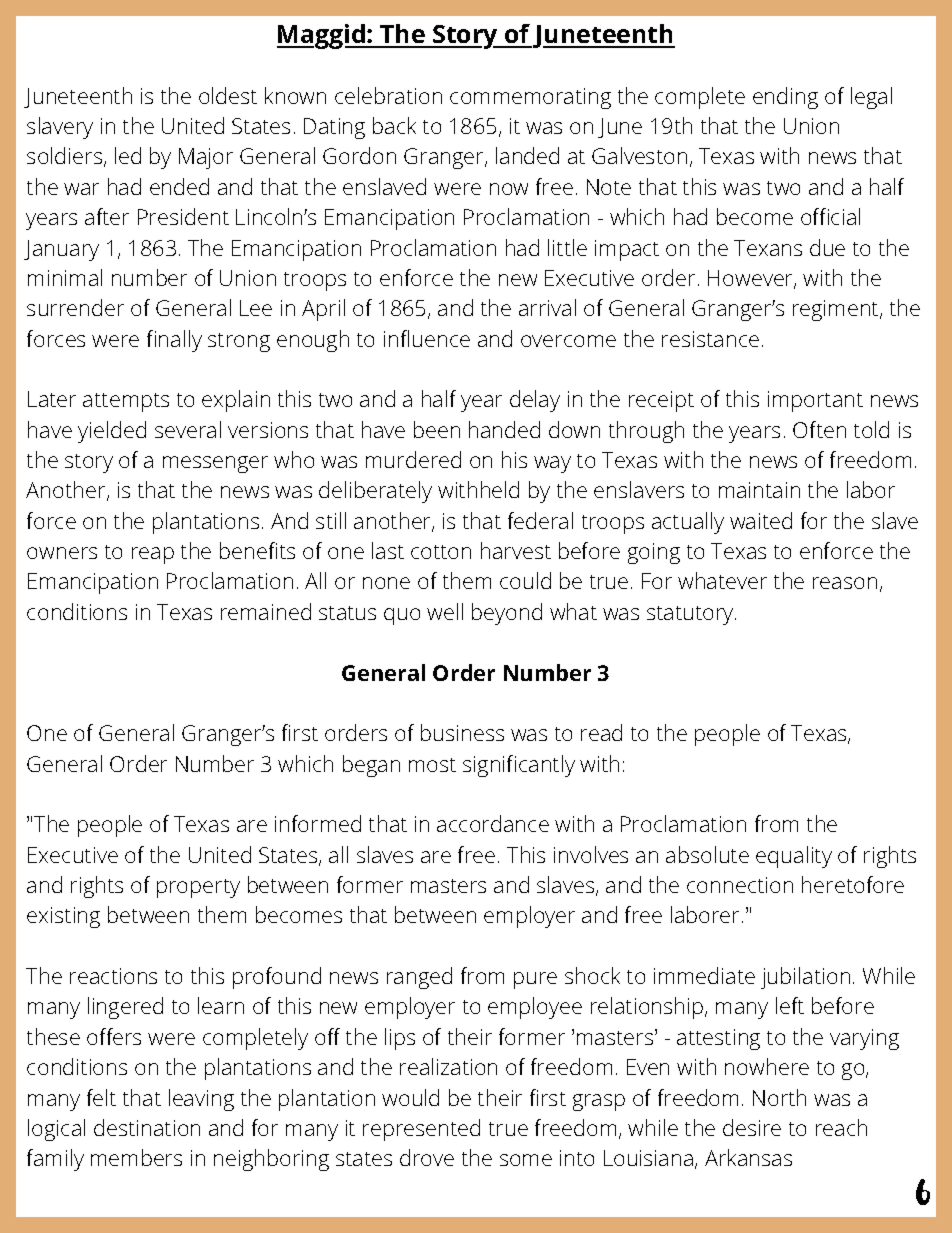  I want to click on desire, so click(752, 1127).
